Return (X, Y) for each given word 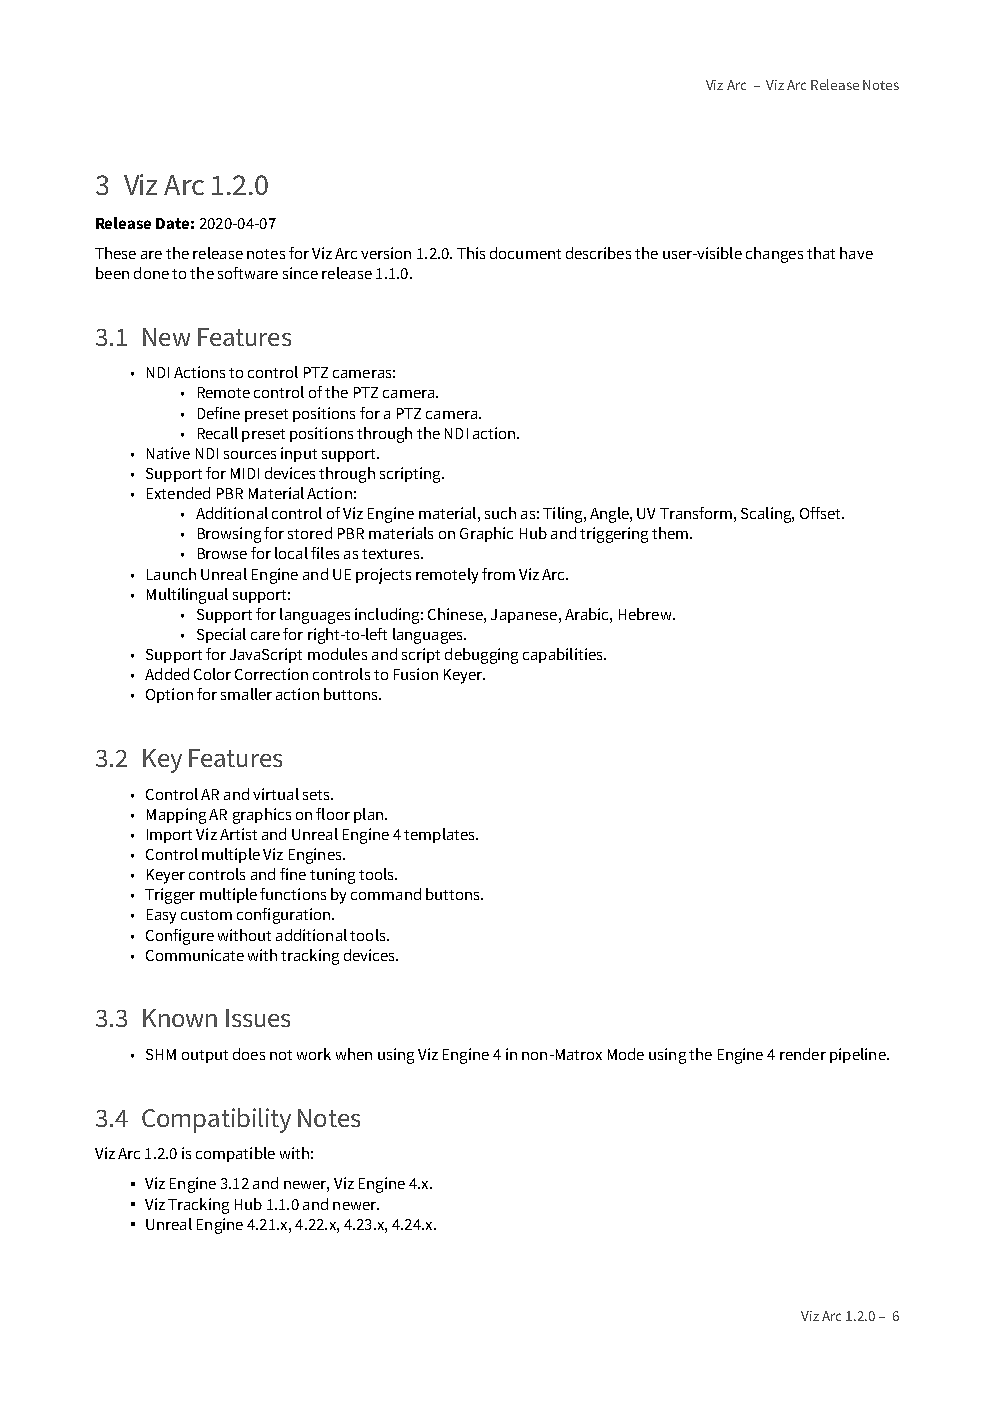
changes (774, 255)
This (471, 253)
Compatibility (216, 1120)
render (803, 1054)
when (354, 1054)
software (248, 273)
